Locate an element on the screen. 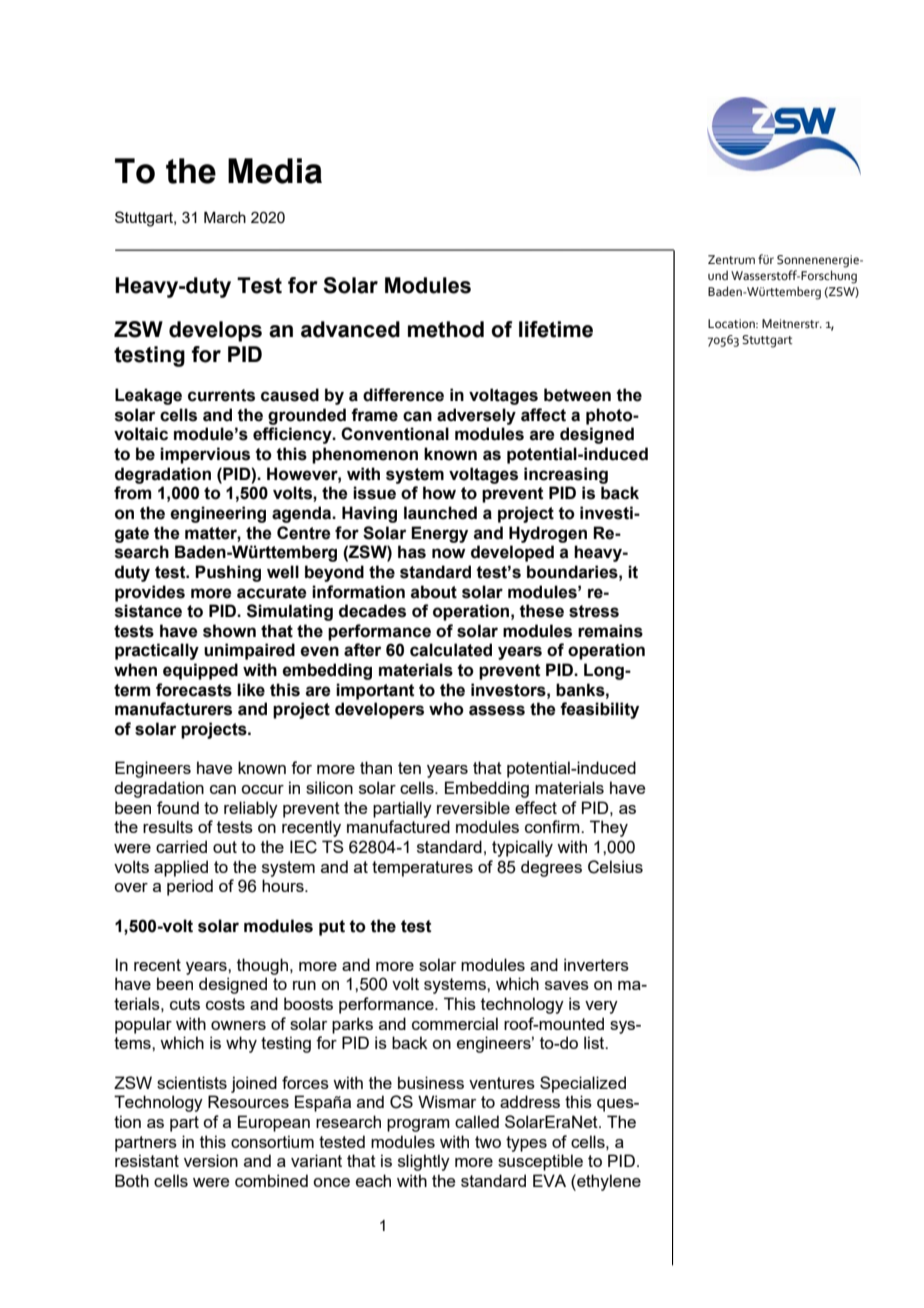 The height and width of the screenshot is (1308, 924). engineering is located at coordinates (218, 514).
